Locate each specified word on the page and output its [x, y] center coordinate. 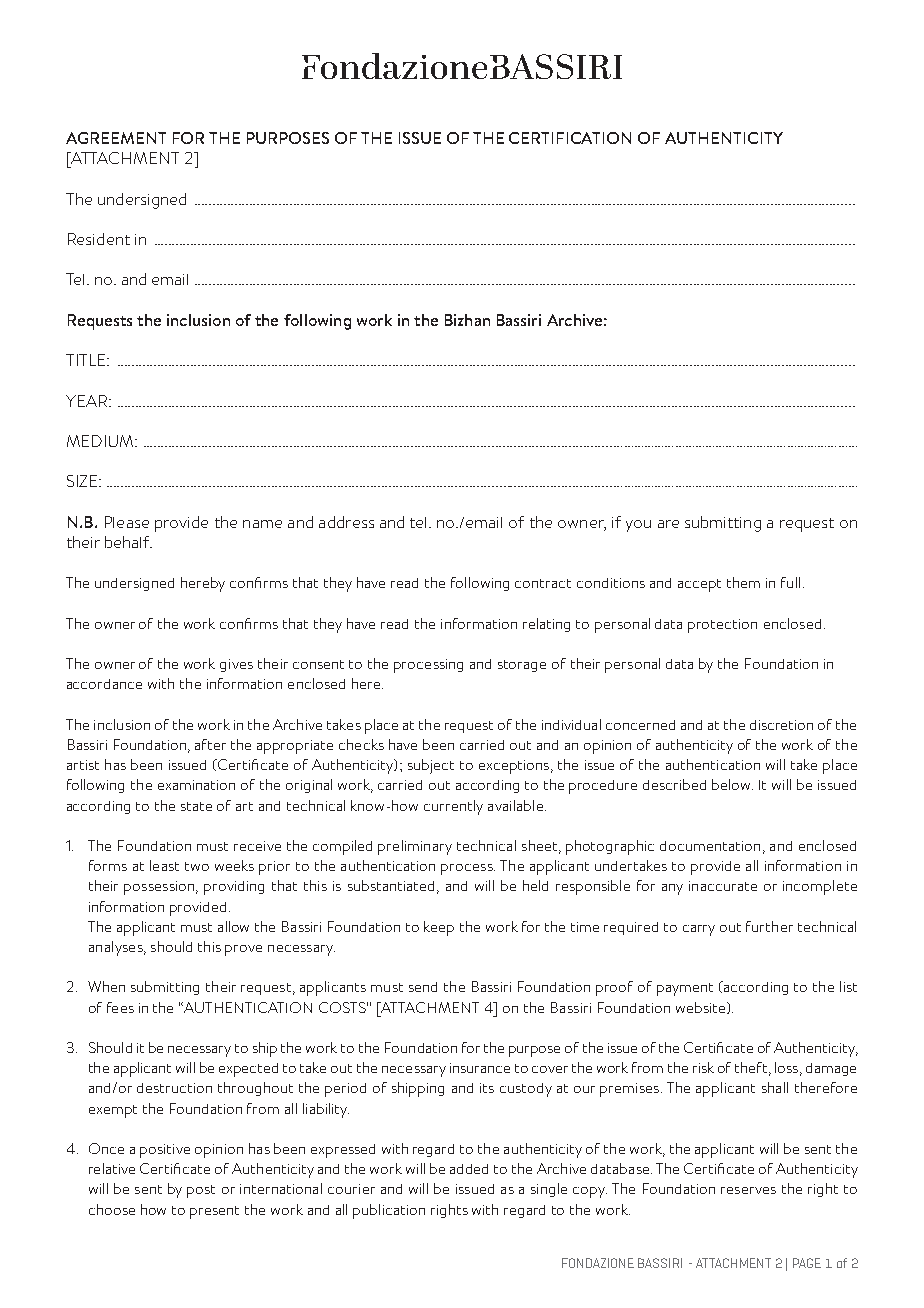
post [201, 1191]
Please [127, 522]
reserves [748, 1190]
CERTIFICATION [570, 138]
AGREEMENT [116, 138]
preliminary [415, 847]
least [164, 865]
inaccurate [723, 886]
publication [389, 1211]
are [668, 524]
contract [543, 583]
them [743, 582]
